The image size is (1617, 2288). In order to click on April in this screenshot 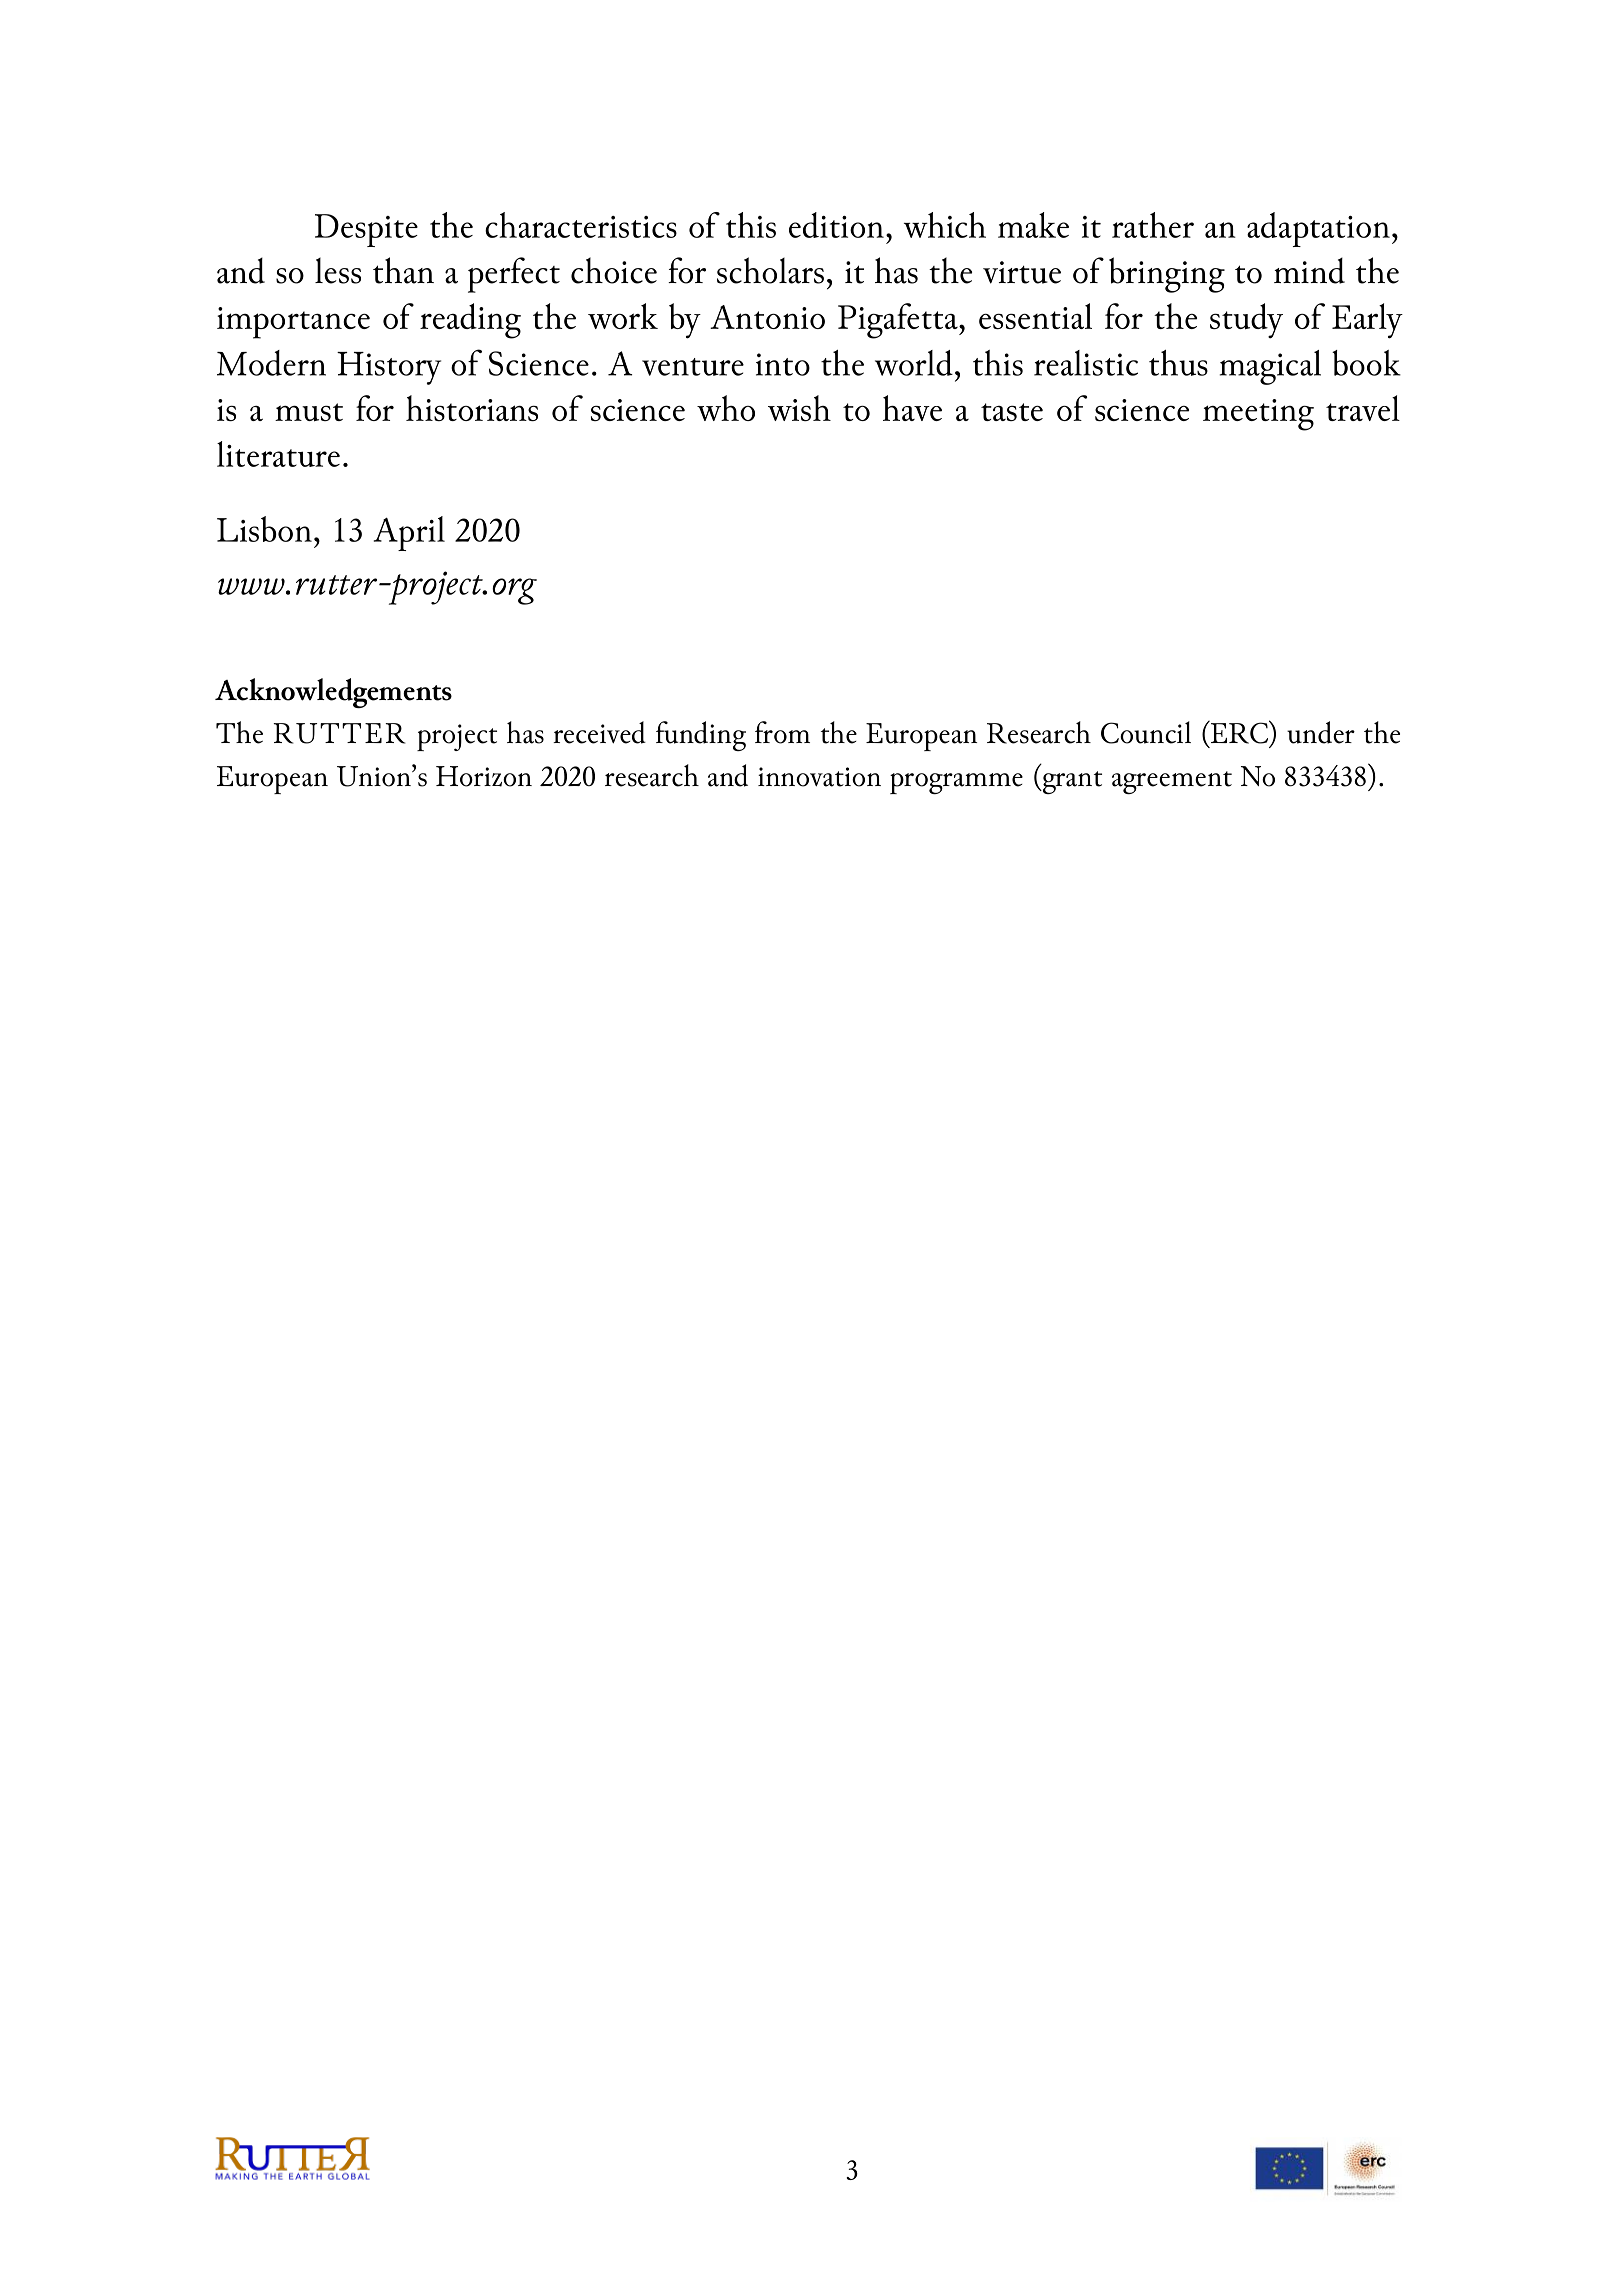, I will do `click(409, 533)`.
